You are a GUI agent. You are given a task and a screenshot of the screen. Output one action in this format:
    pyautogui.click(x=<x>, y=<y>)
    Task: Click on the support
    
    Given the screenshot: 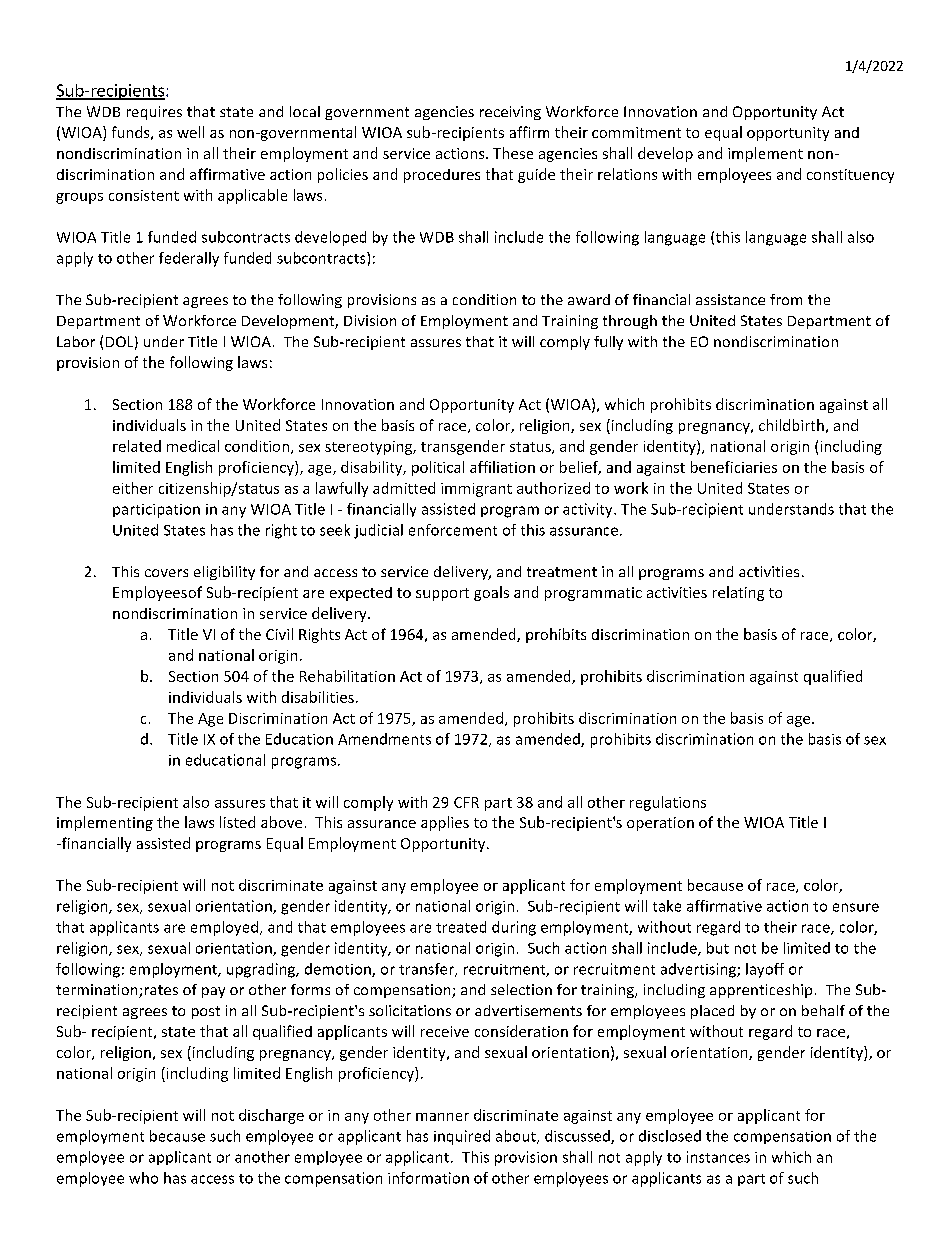 What is the action you would take?
    pyautogui.click(x=442, y=594)
